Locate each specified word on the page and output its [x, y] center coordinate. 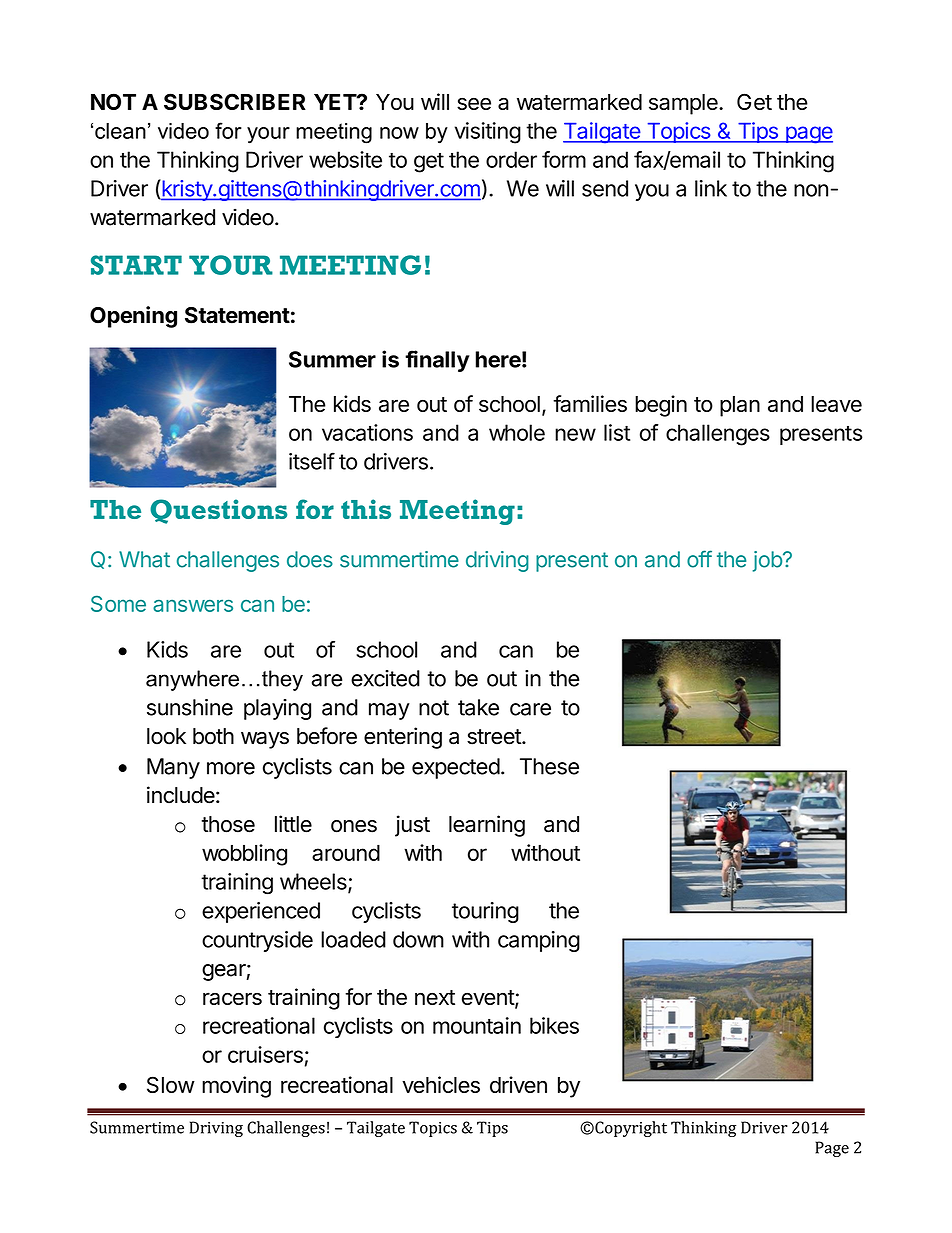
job [768, 561]
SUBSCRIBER [235, 101]
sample [684, 104]
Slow [171, 1084]
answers [193, 605]
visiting [488, 133]
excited [385, 678]
